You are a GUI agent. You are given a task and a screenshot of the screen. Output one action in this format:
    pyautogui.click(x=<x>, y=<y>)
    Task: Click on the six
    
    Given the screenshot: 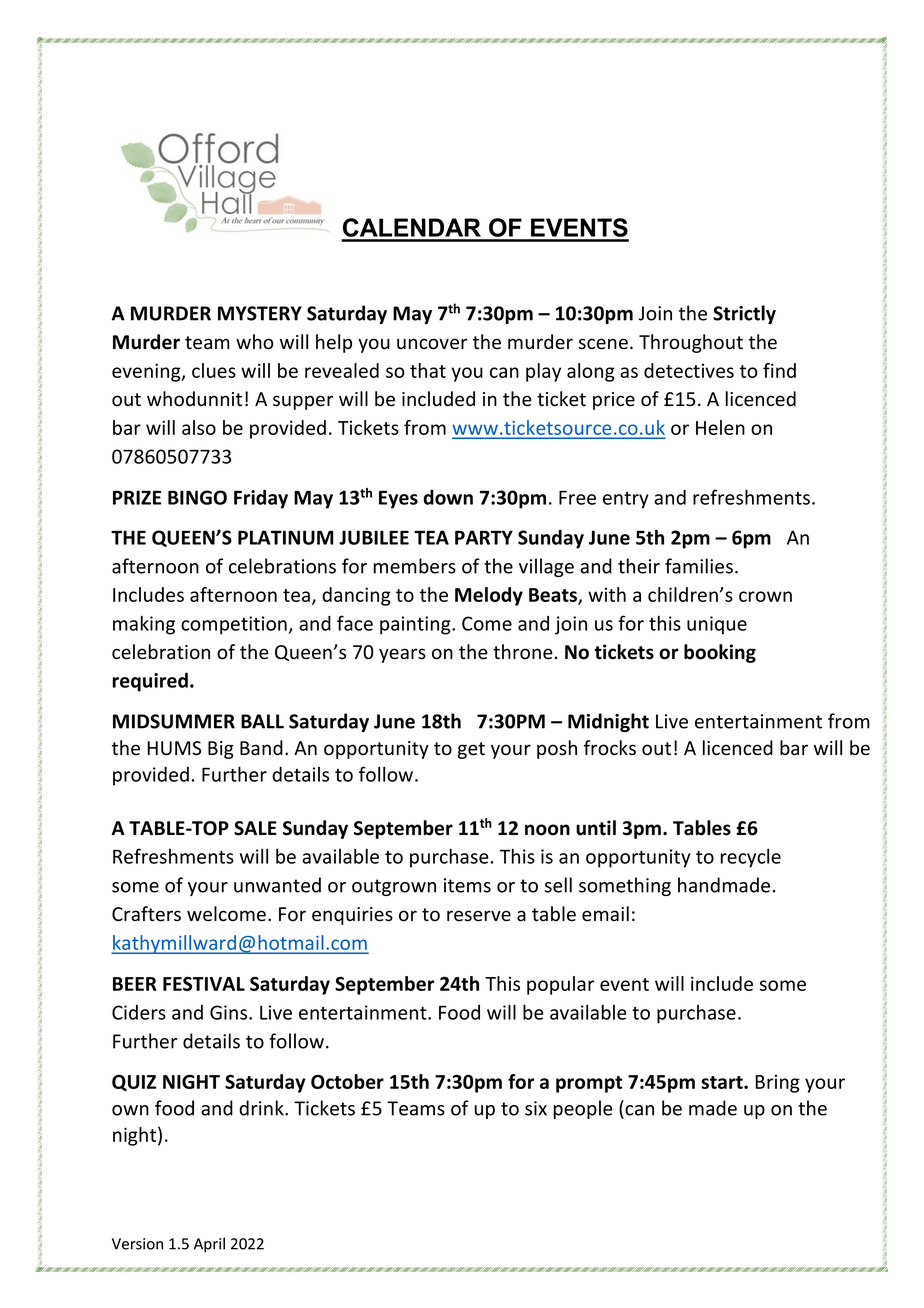 What is the action you would take?
    pyautogui.click(x=536, y=1108)
